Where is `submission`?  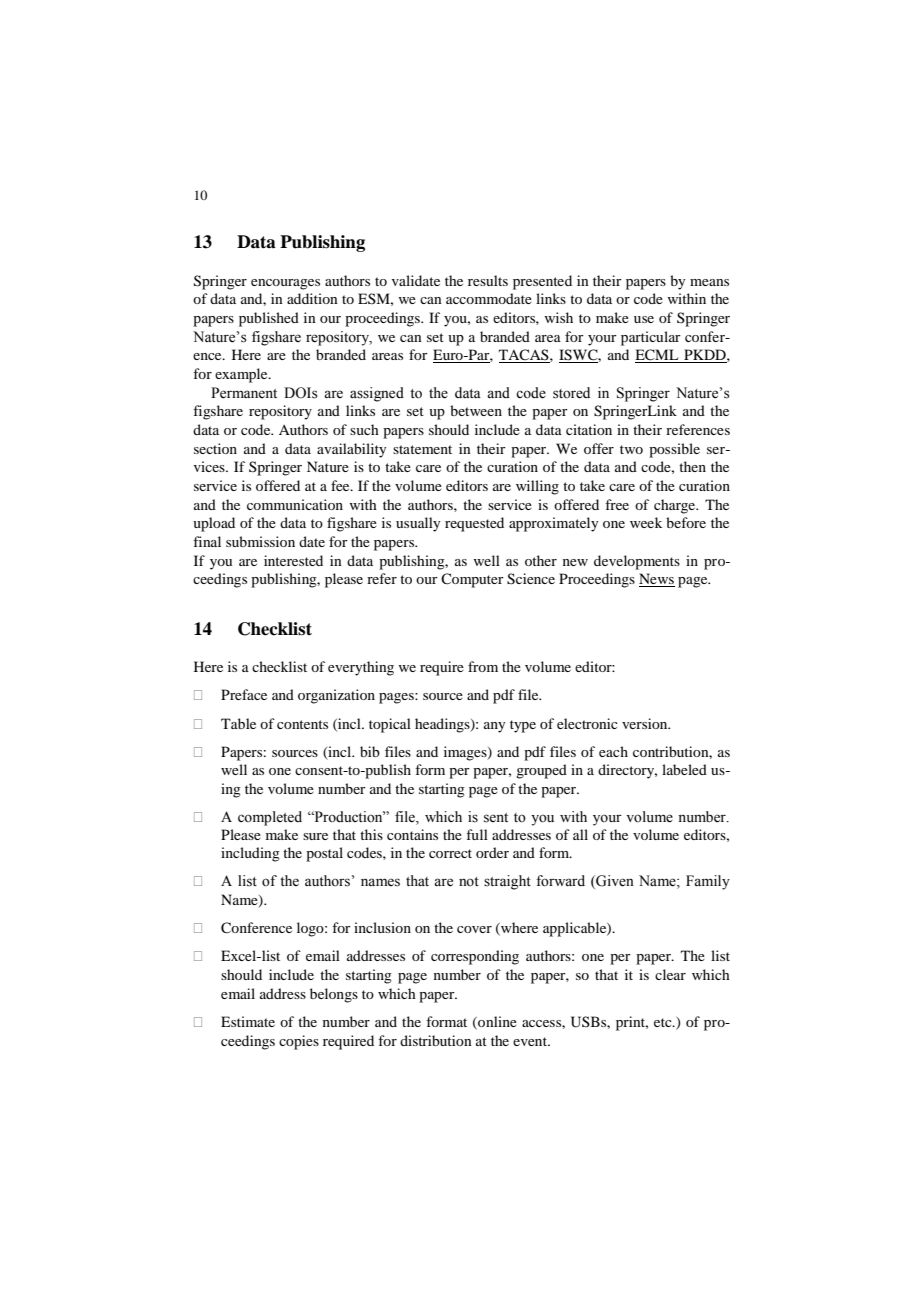
submission is located at coordinates (260, 541).
